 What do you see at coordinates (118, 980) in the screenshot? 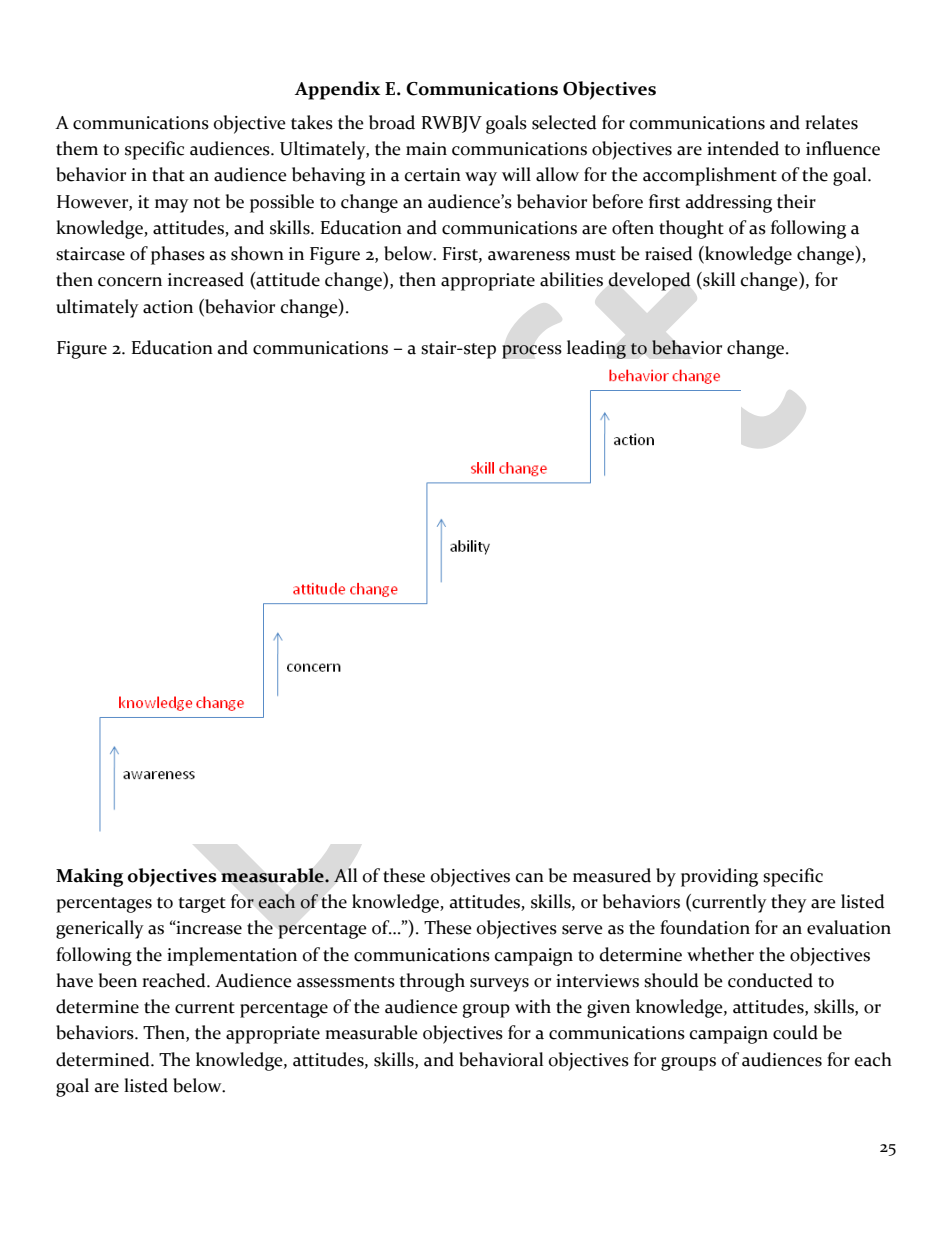
I see `been` at bounding box center [118, 980].
